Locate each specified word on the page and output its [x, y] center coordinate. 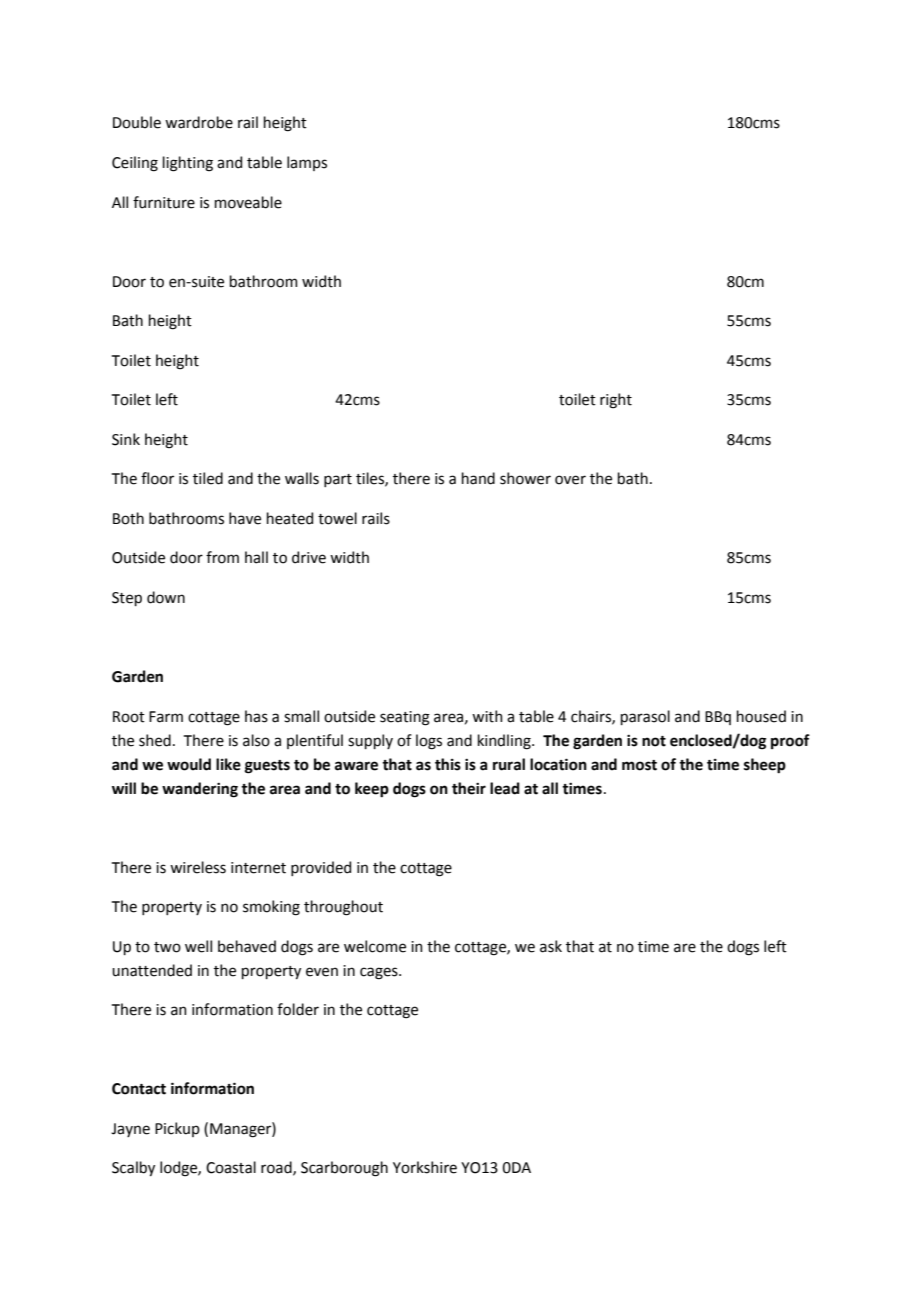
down [166, 597]
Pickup [177, 1129]
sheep [765, 766]
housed [761, 716]
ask [551, 946]
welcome [375, 946]
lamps [307, 163]
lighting [188, 164]
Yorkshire [425, 1167]
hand [478, 478]
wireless [198, 867]
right [616, 401]
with [487, 716]
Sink [126, 439]
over [570, 480]
